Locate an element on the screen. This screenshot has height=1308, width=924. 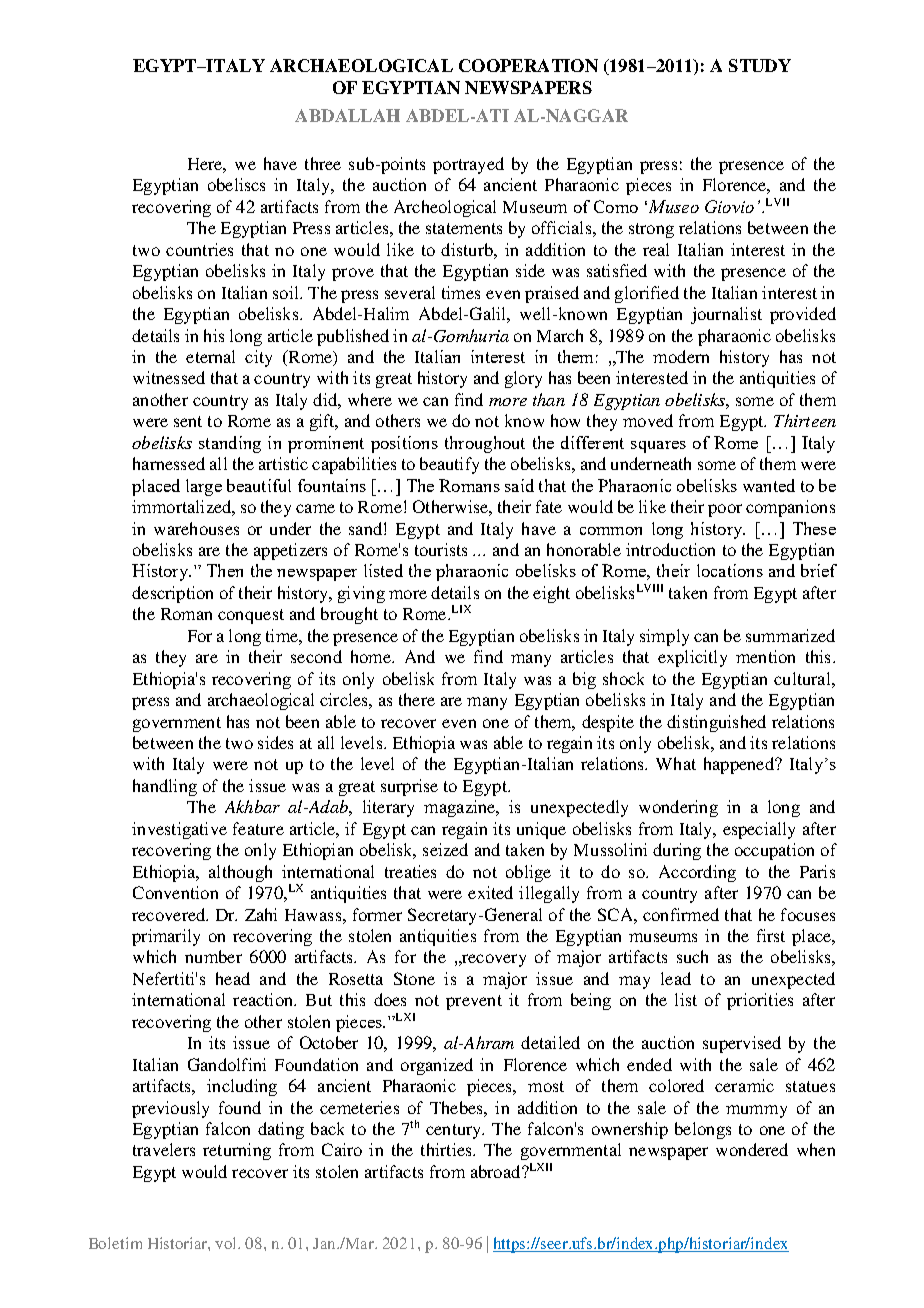
thirties is located at coordinates (447, 1149).
